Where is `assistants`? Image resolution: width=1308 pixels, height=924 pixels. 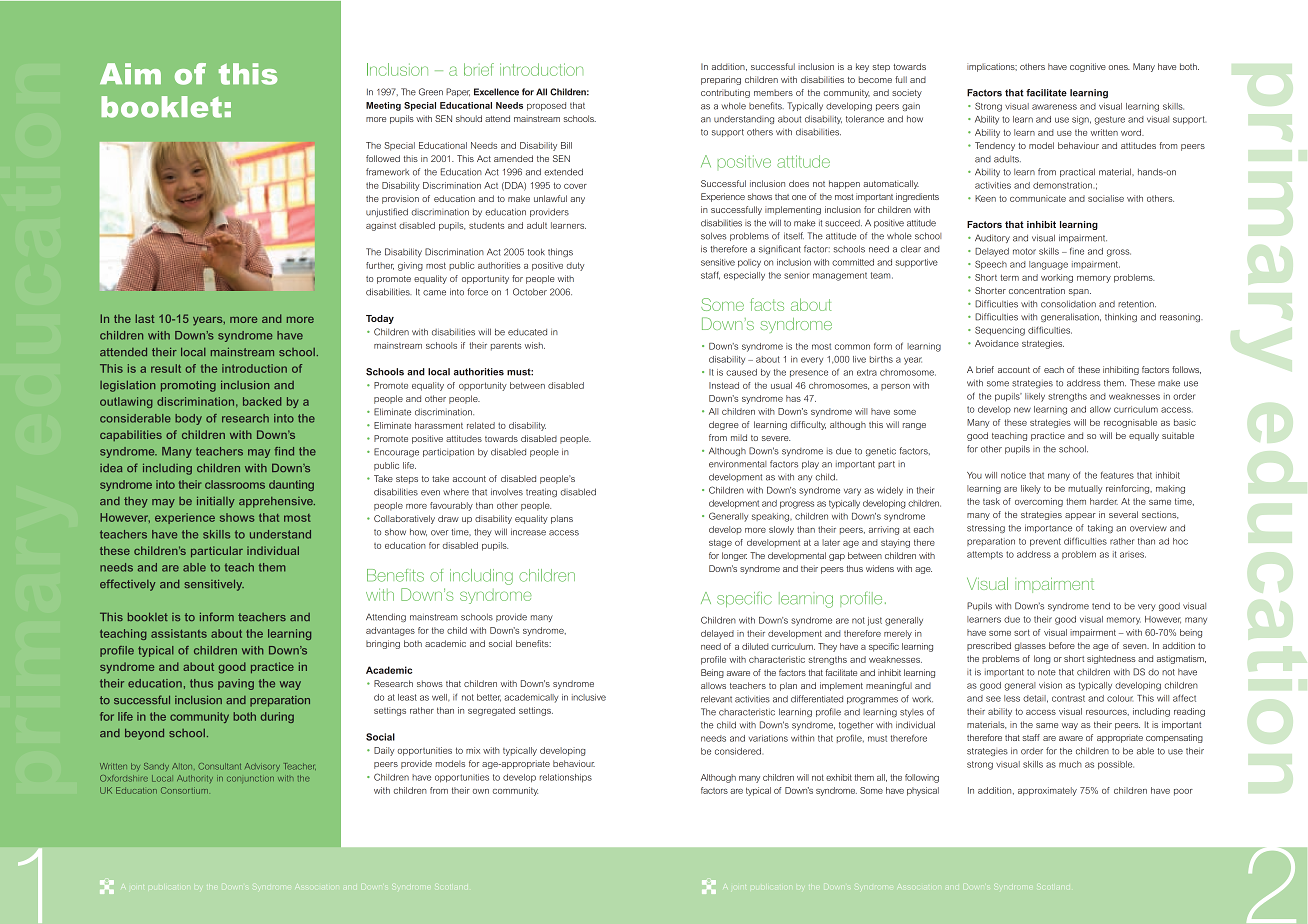 assistants is located at coordinates (179, 633).
